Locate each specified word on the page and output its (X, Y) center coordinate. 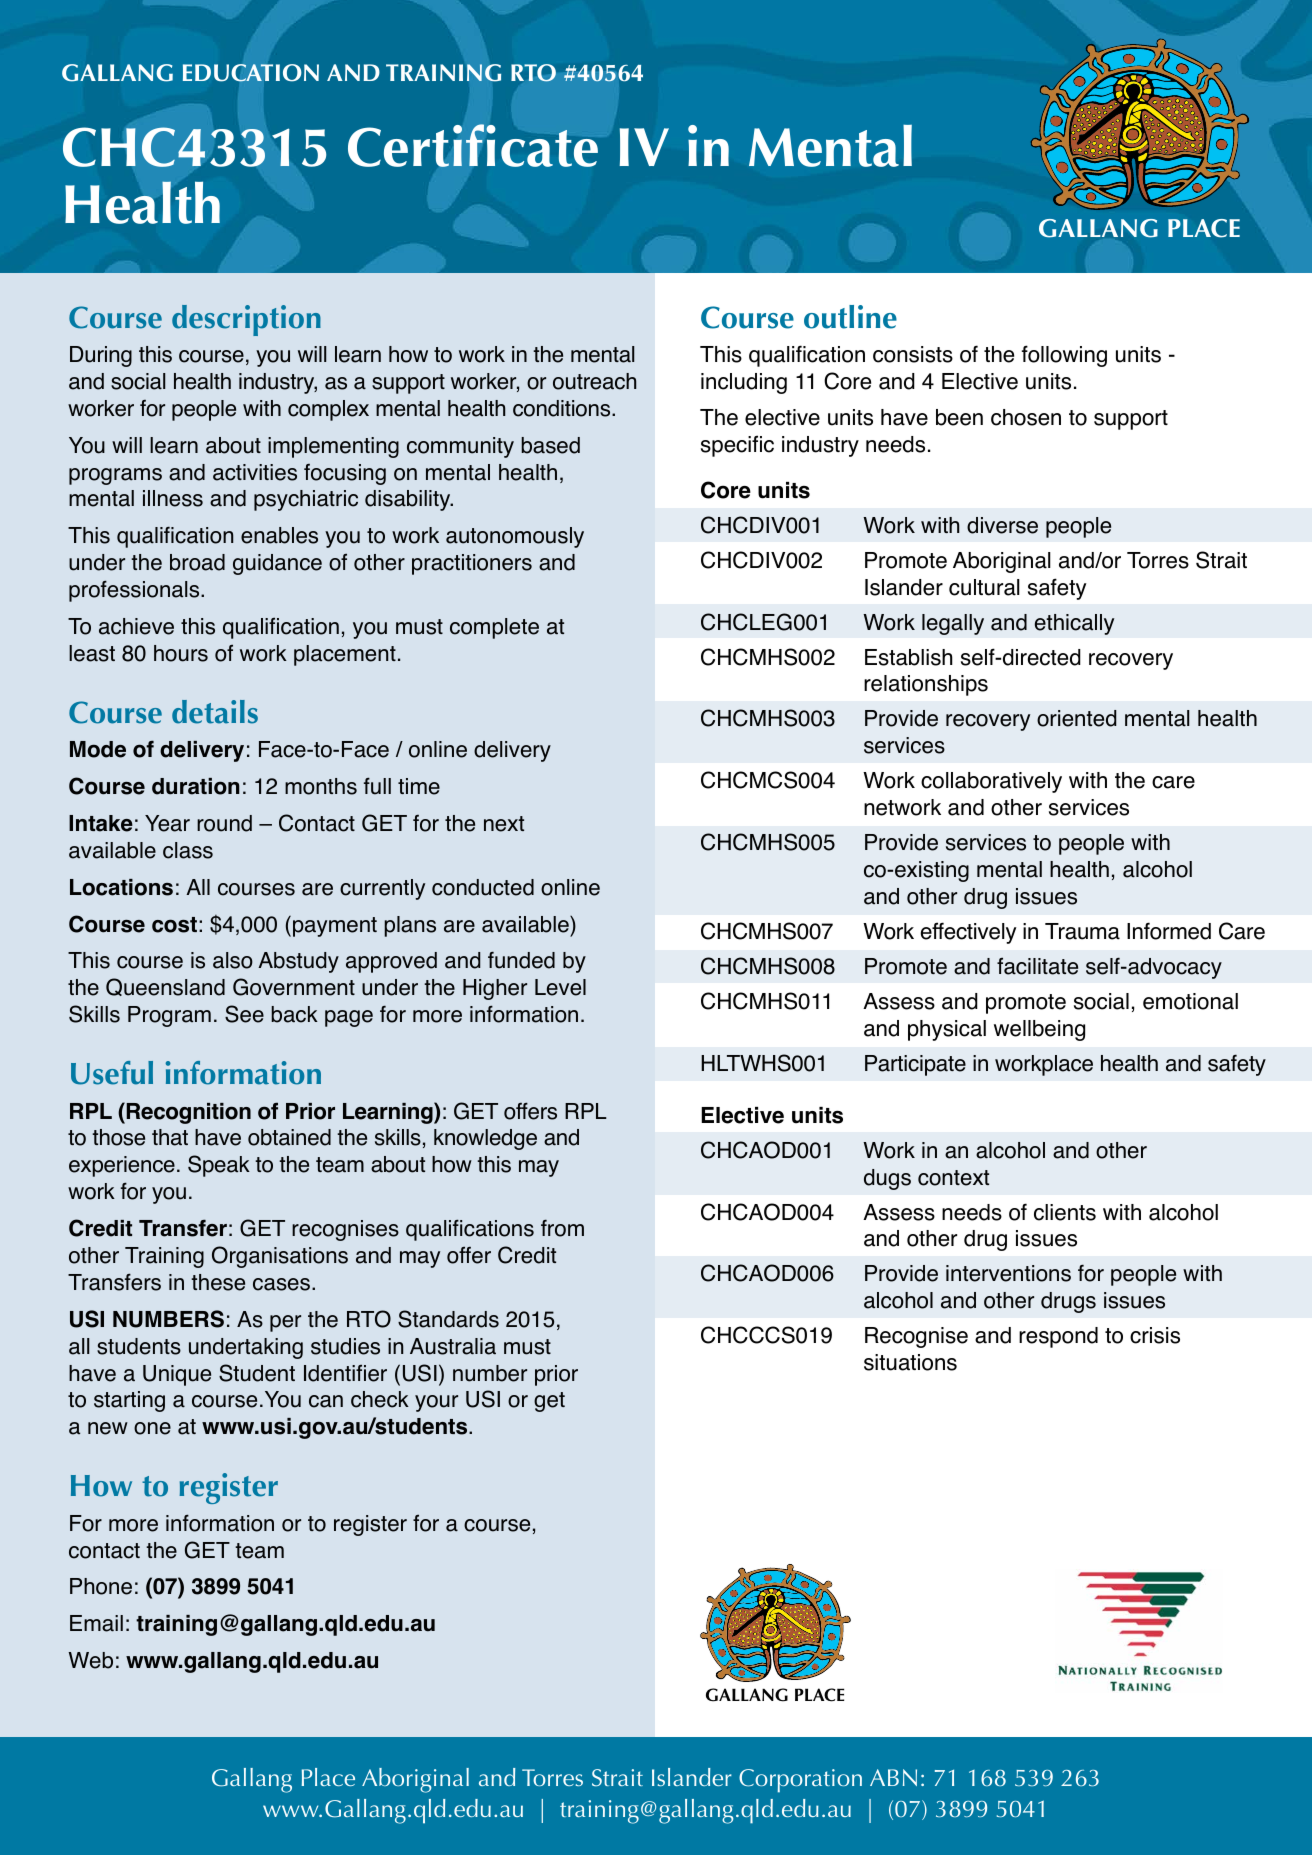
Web (90, 1660)
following (1064, 356)
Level (560, 987)
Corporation (800, 1781)
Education (251, 73)
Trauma (1082, 931)
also (233, 960)
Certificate (473, 145)
